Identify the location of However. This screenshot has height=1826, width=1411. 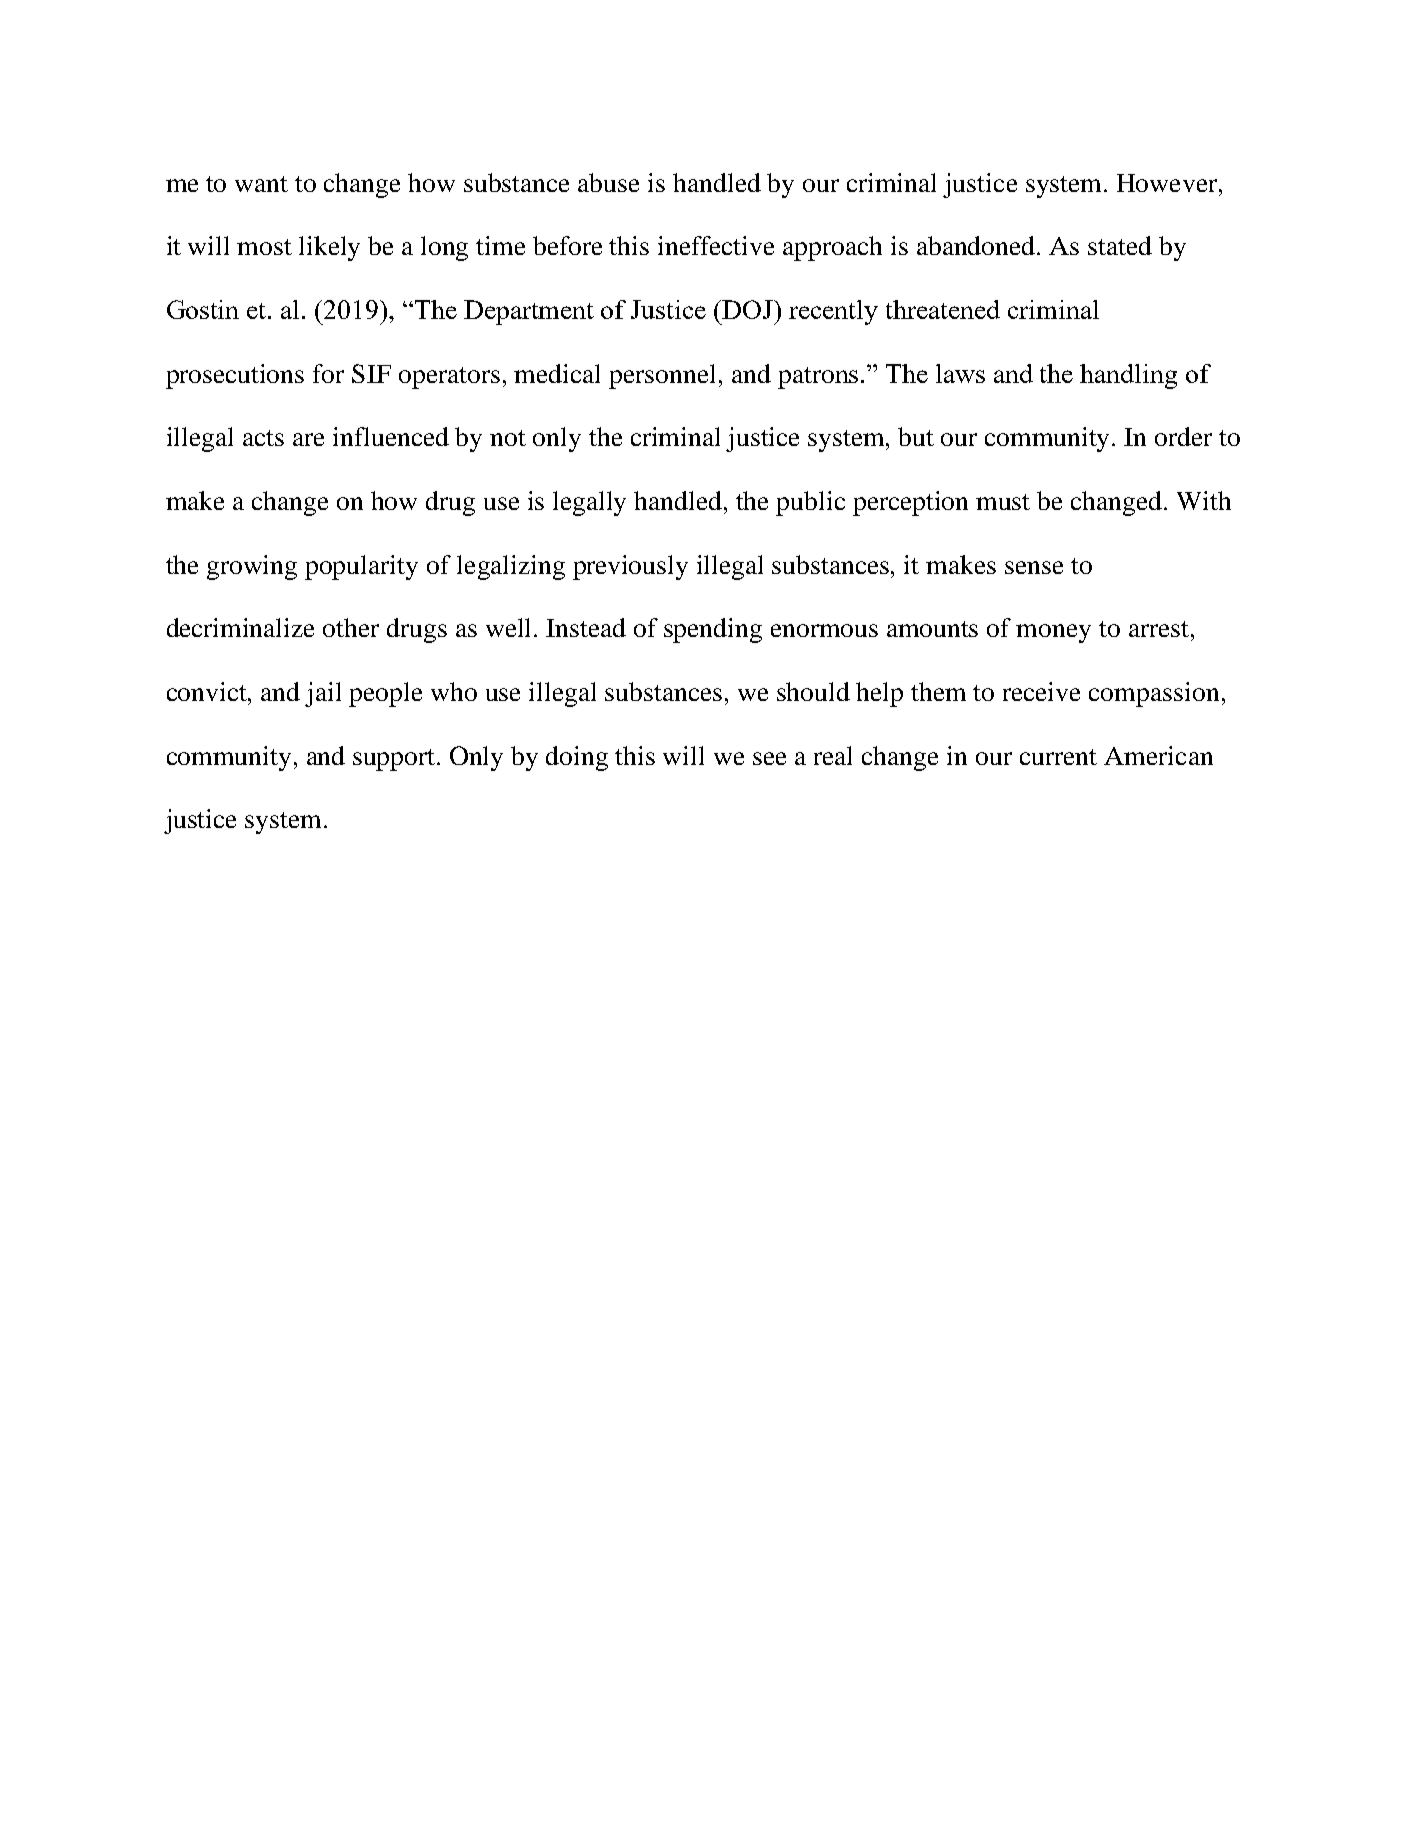
(1168, 183).
